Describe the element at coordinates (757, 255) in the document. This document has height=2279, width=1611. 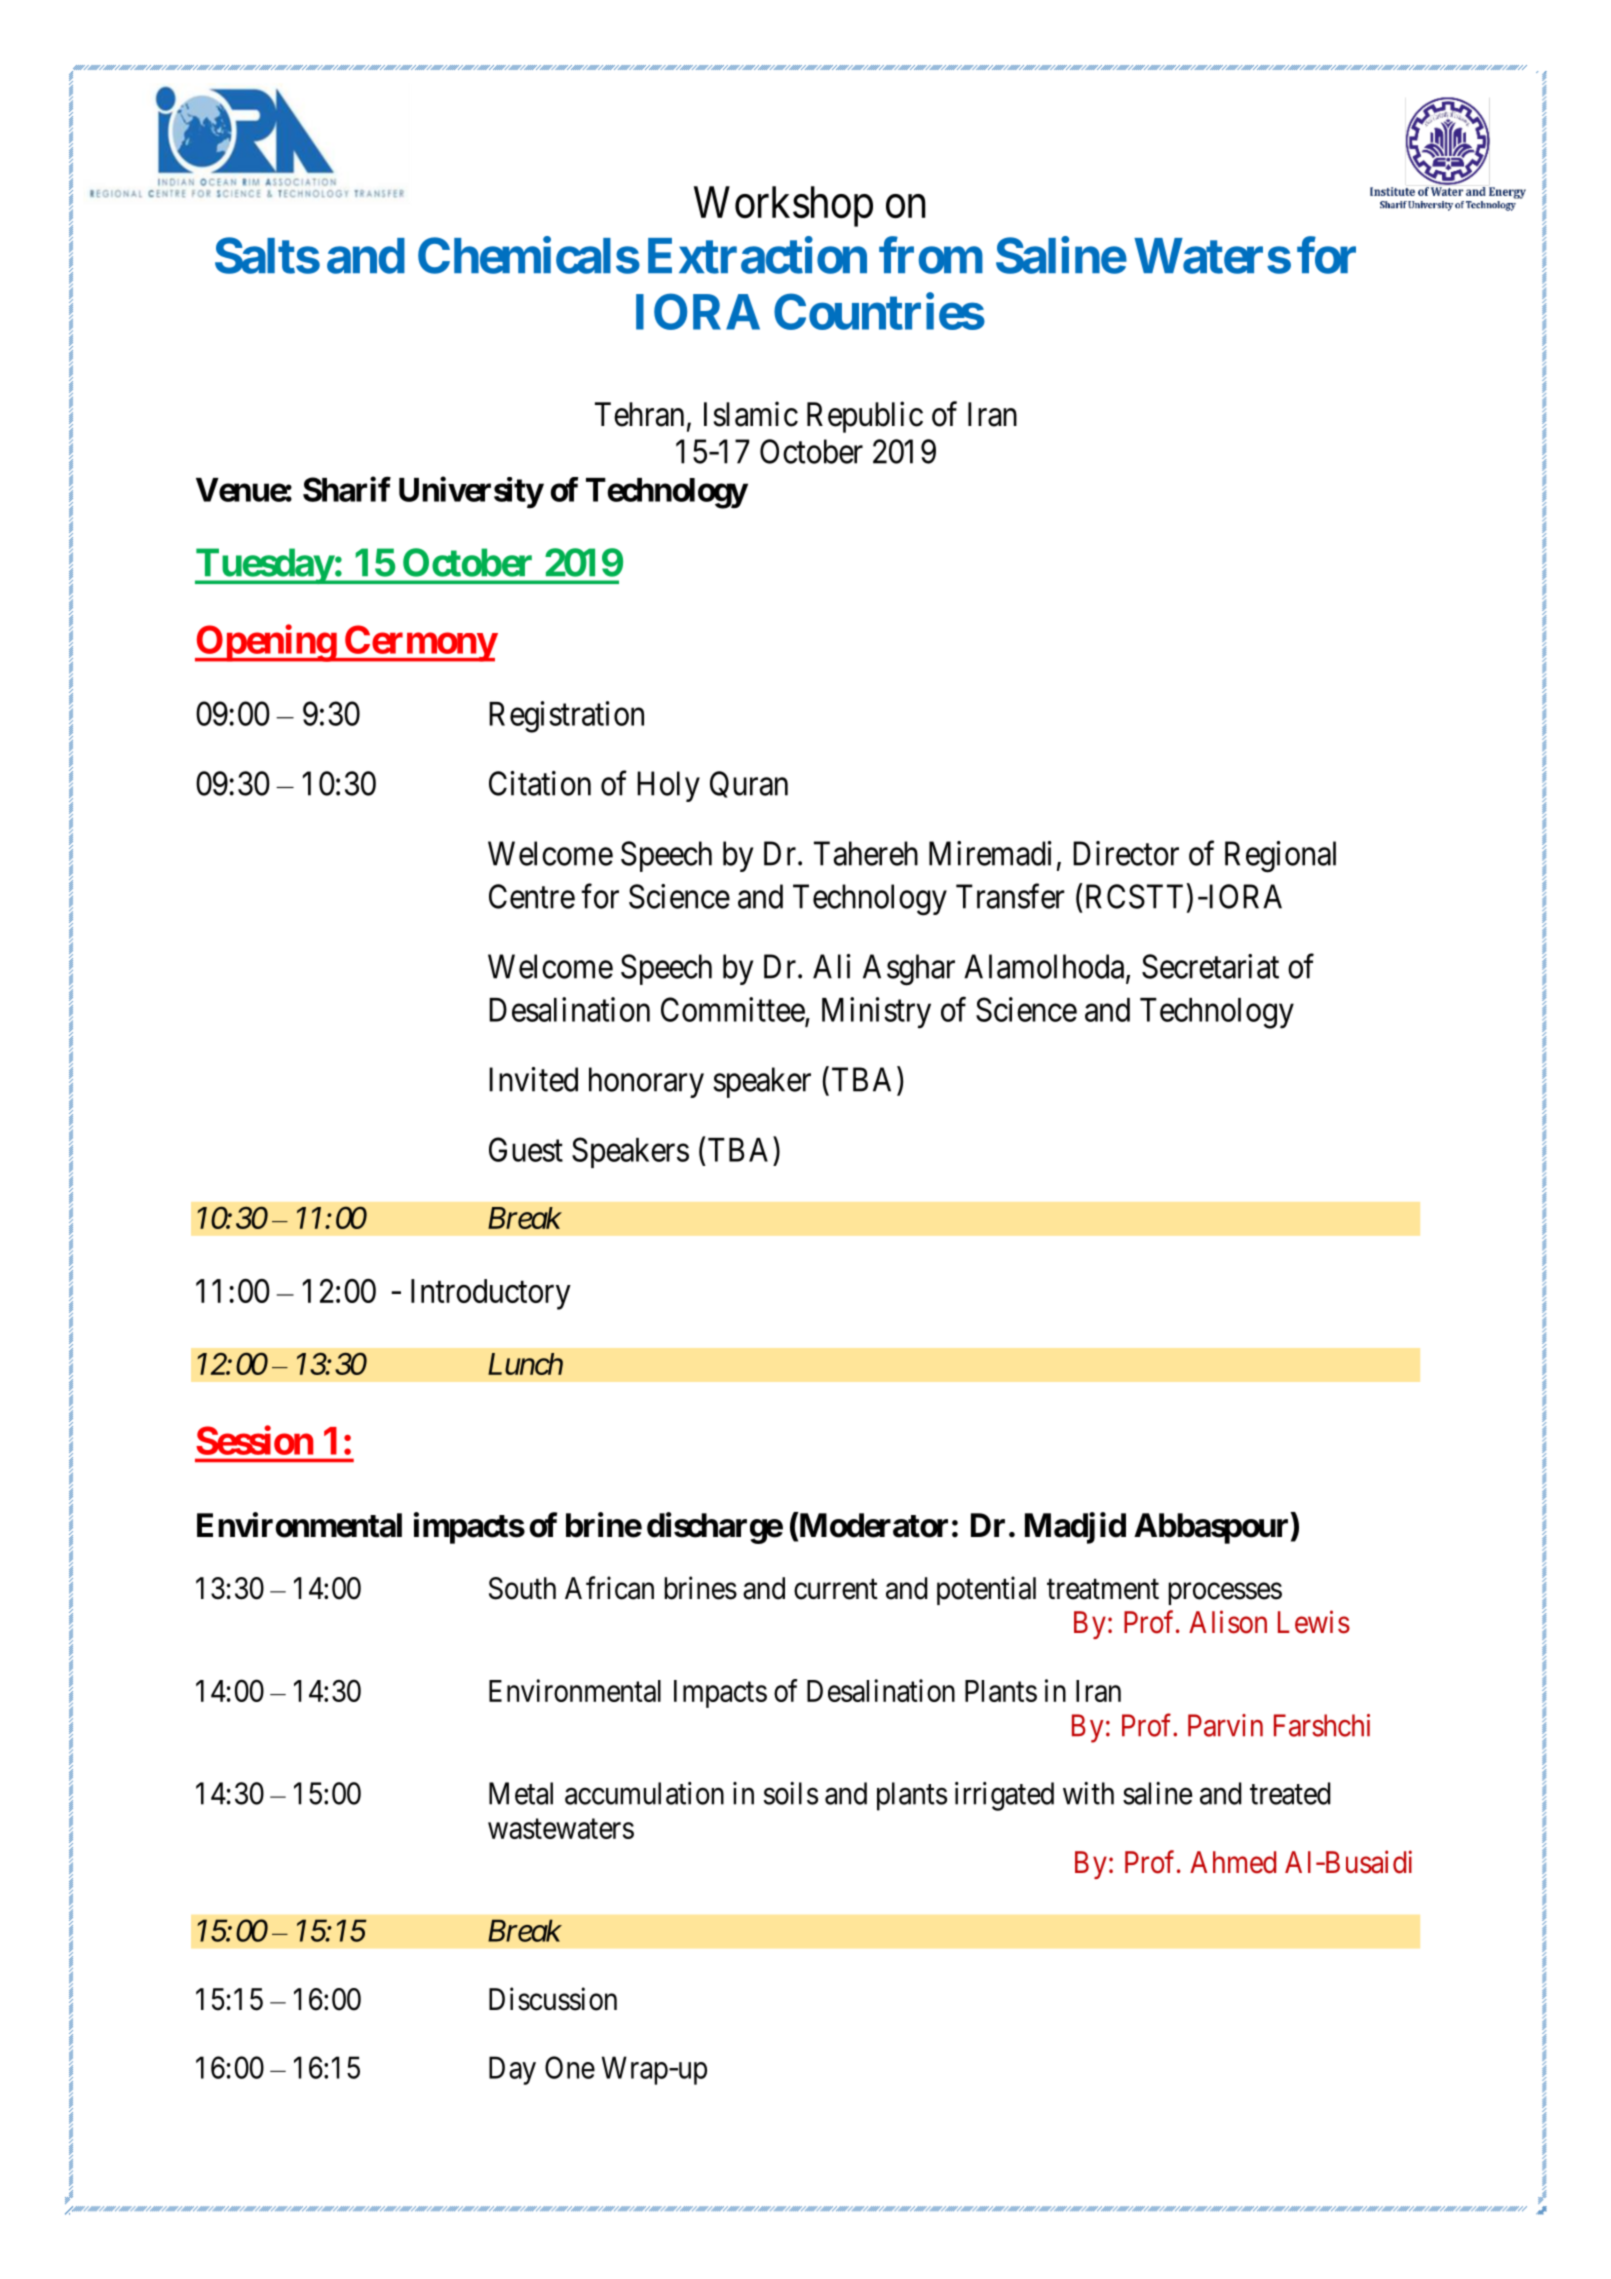
I see `Extraction` at that location.
